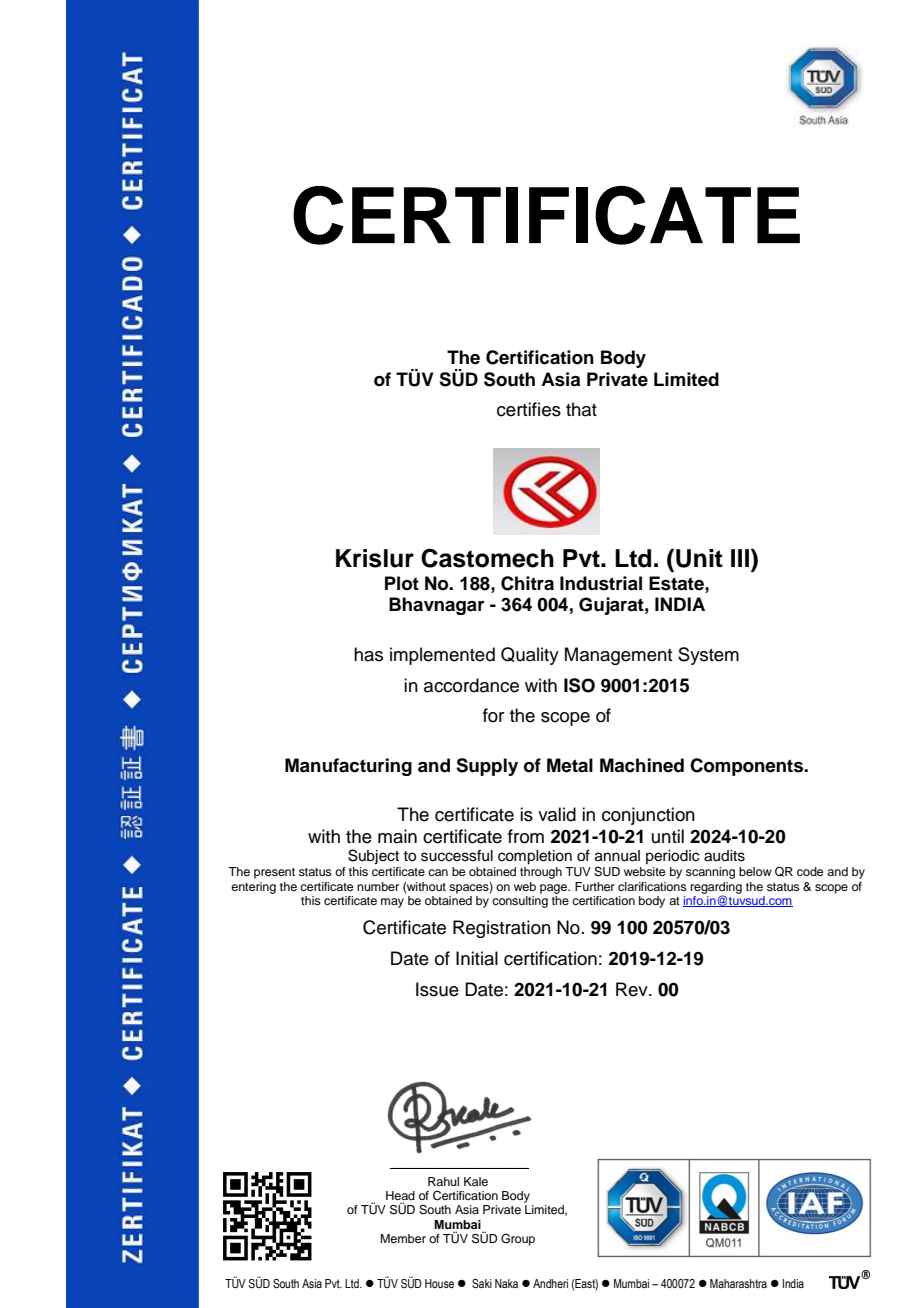 The height and width of the screenshot is (1308, 924). I want to click on Member, so click(403, 1238).
